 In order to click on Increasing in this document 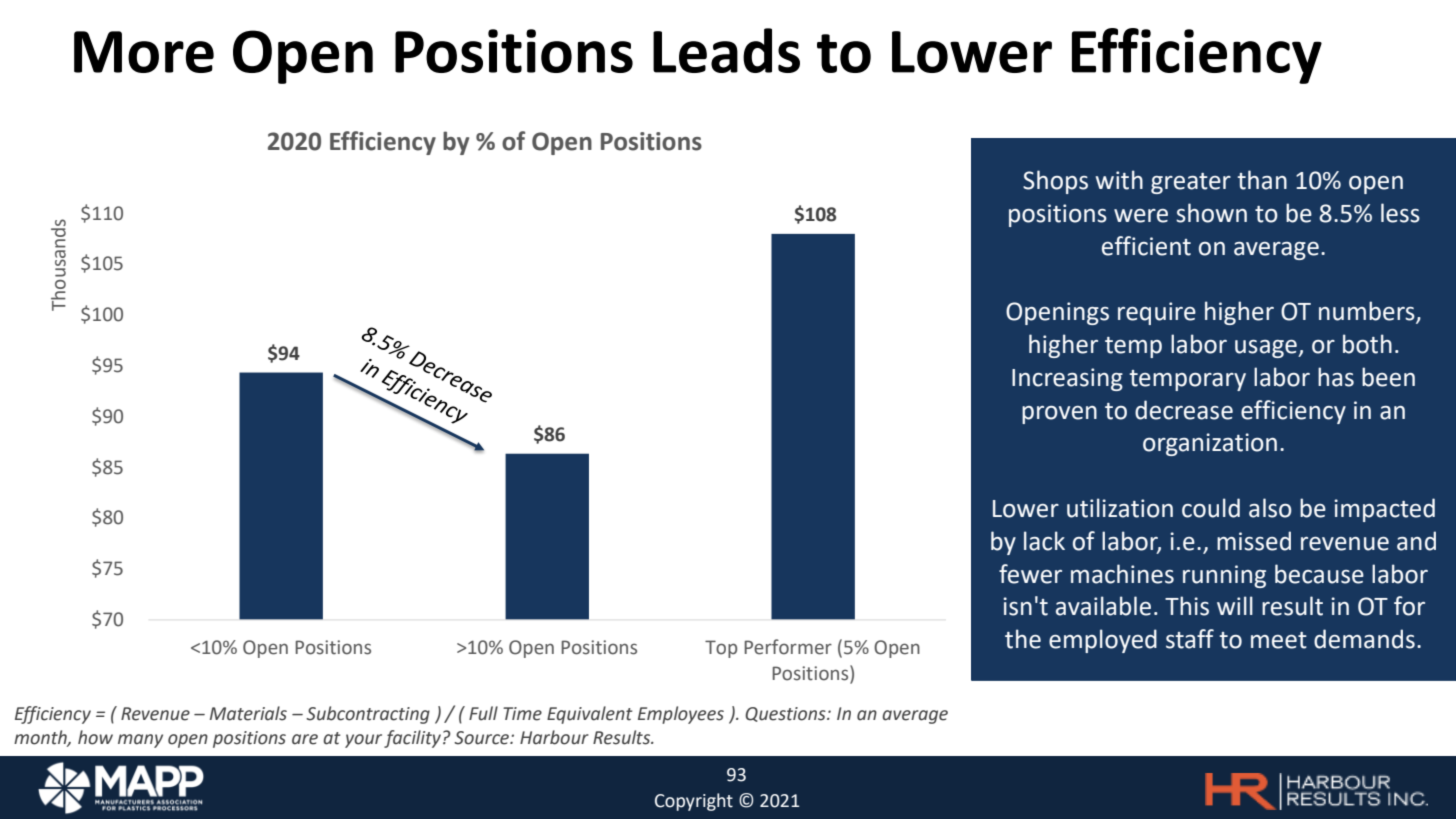, I will do `click(1067, 379)`.
